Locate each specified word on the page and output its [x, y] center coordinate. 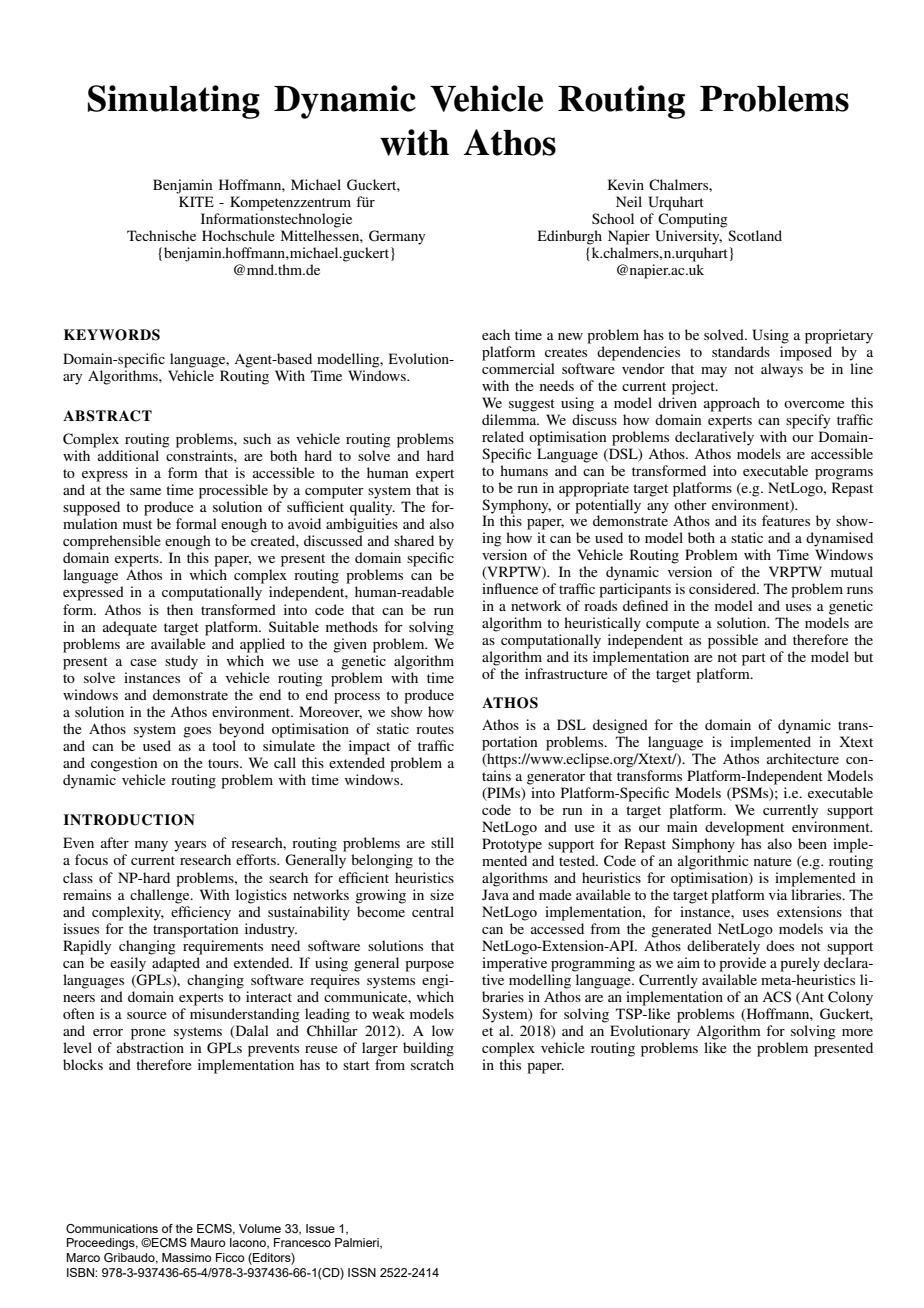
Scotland [755, 235]
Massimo [187, 1257]
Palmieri [358, 1243]
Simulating [174, 102]
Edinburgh [570, 237]
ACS [776, 997]
